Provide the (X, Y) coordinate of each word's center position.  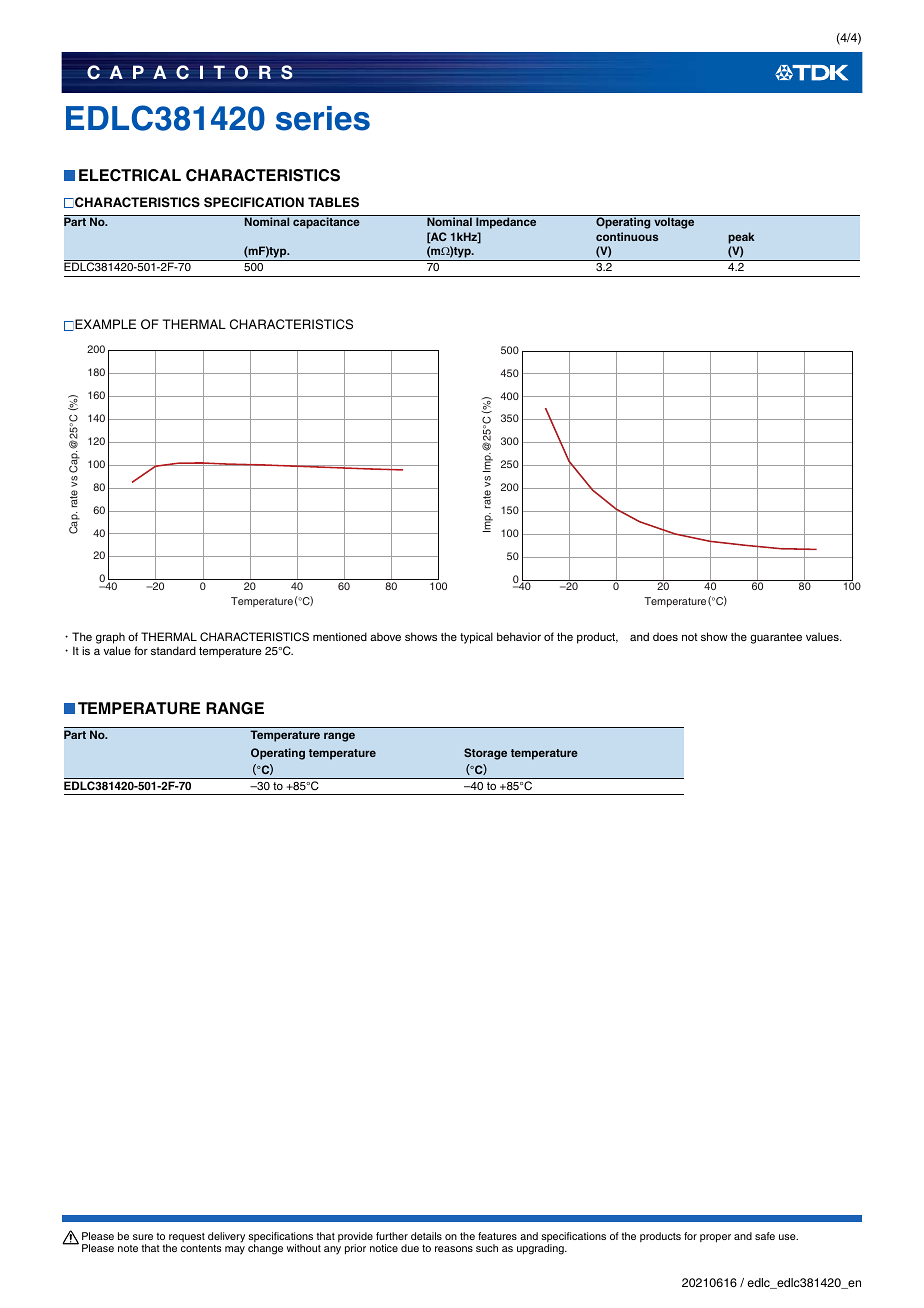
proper (715, 1238)
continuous (627, 236)
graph (110, 638)
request (187, 1239)
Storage (485, 754)
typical (476, 638)
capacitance (326, 223)
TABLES (333, 202)
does (665, 636)
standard (173, 650)
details (426, 1236)
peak (741, 238)
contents (201, 1248)
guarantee (776, 638)
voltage (674, 223)
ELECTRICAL (130, 175)
